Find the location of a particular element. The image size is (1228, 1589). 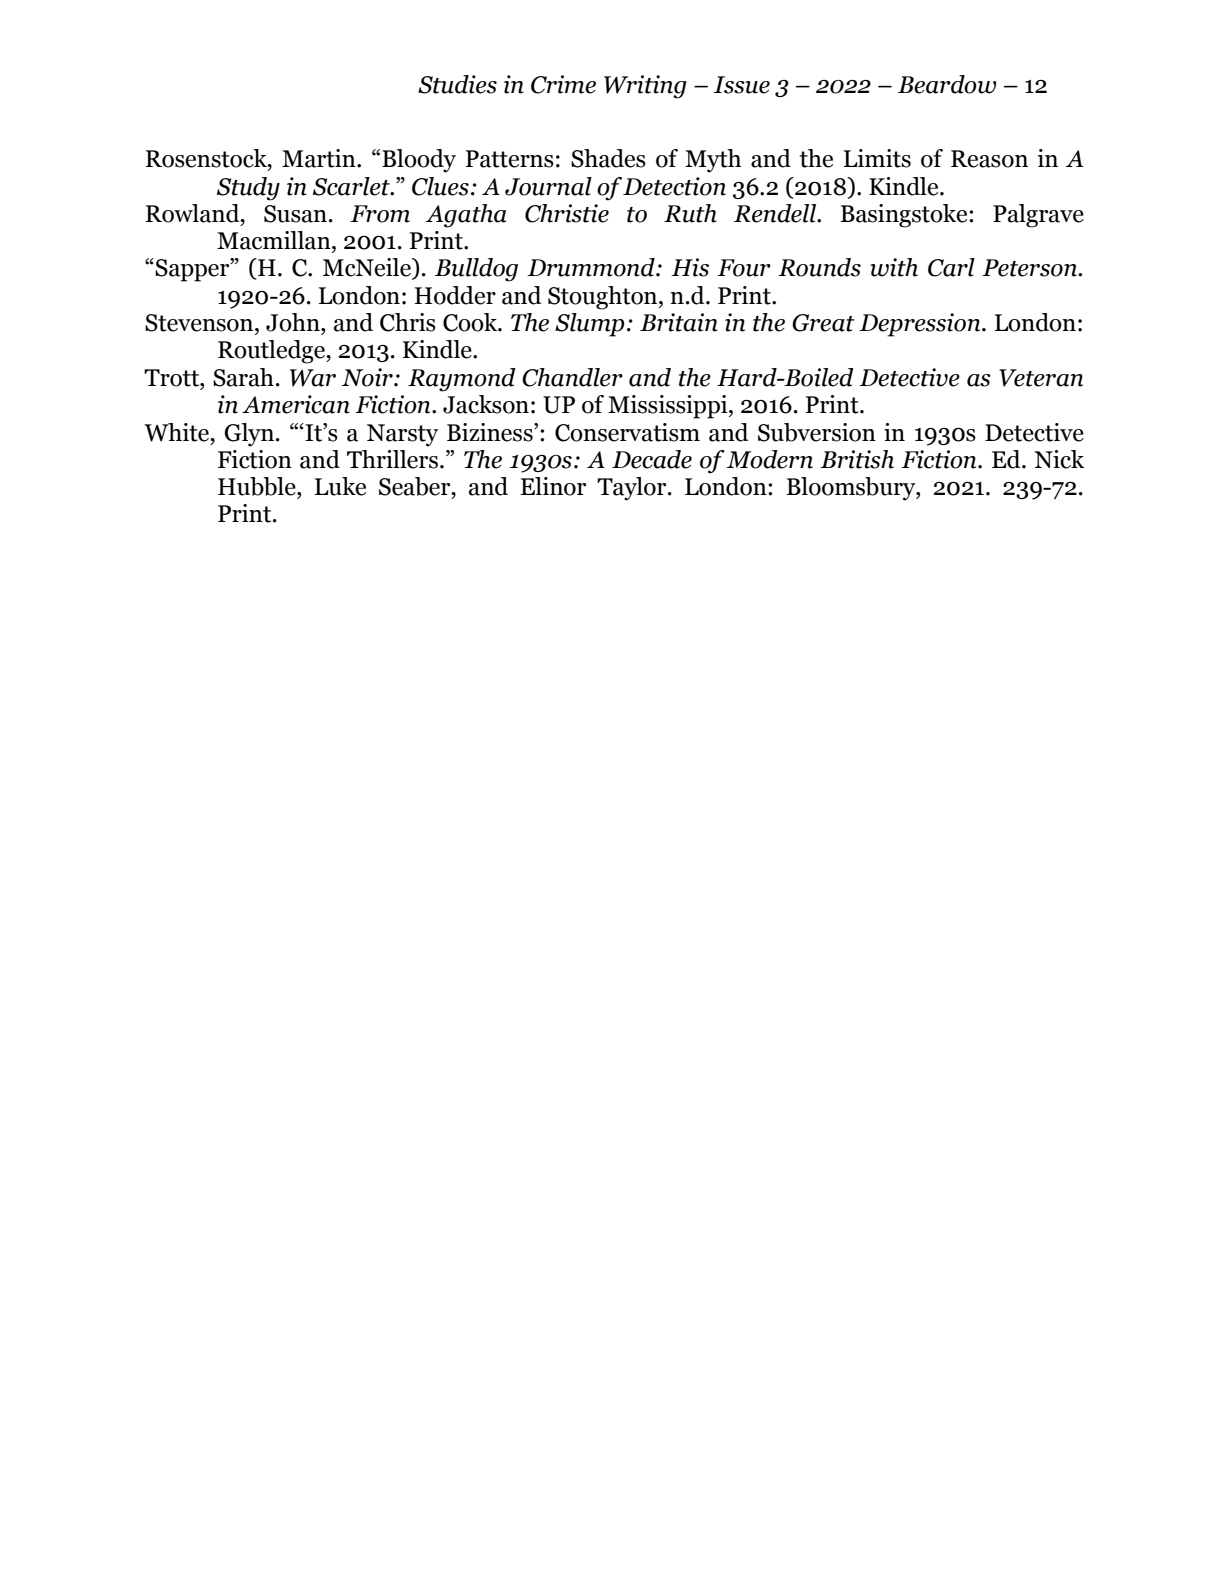

Drummond is located at coordinates (592, 267).
